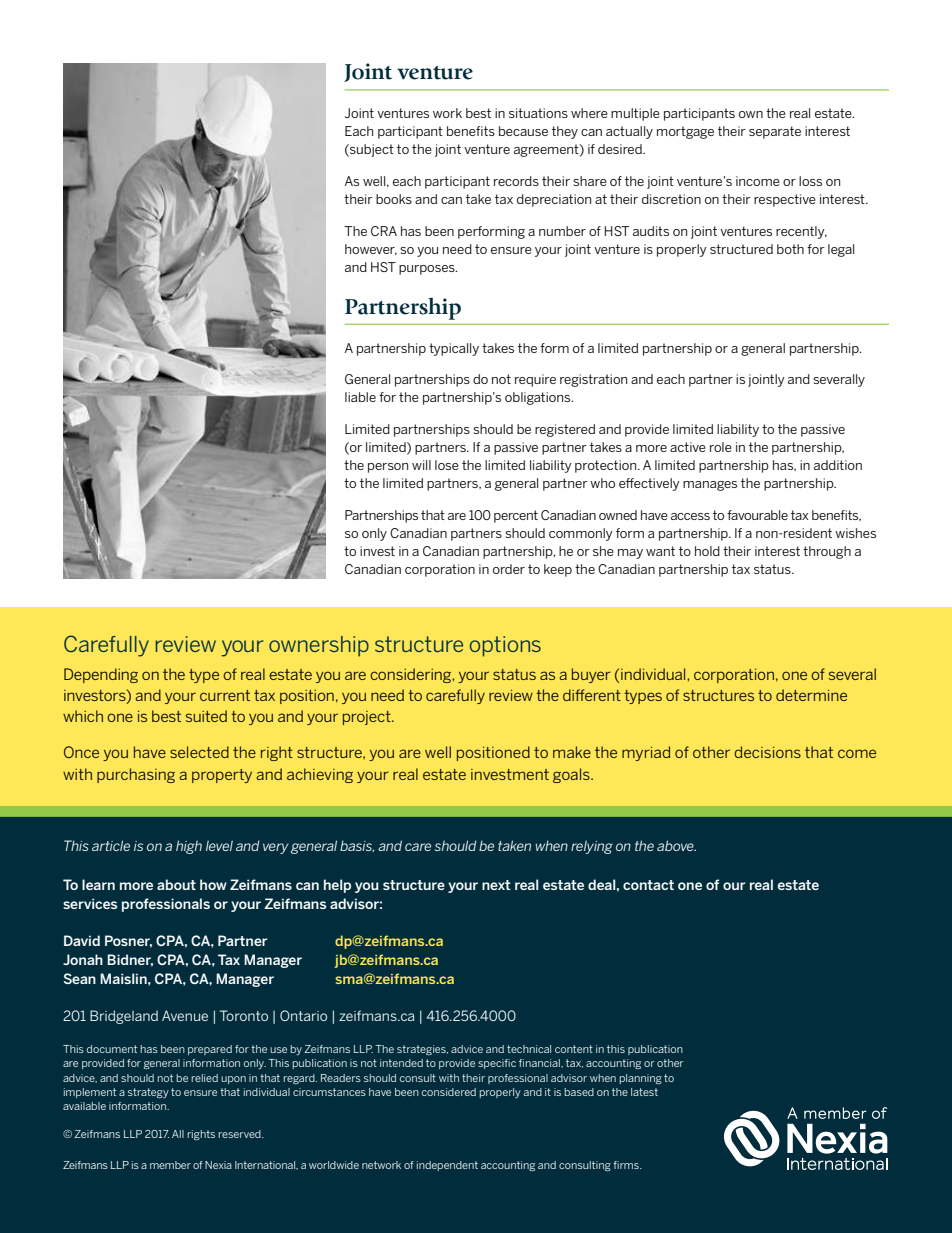 The height and width of the screenshot is (1233, 952). I want to click on options, so click(505, 646).
